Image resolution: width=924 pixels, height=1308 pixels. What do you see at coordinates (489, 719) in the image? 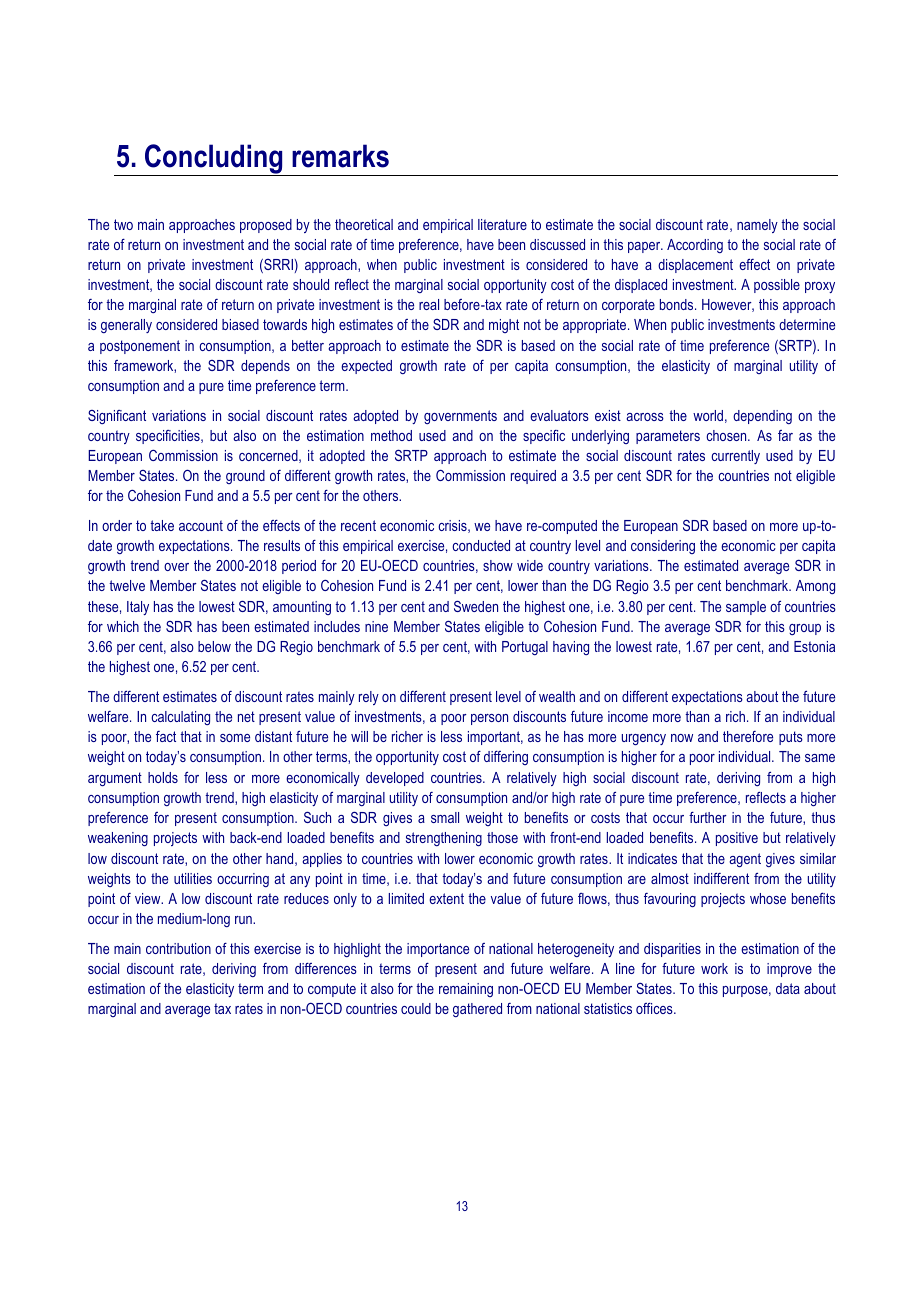
I see `person` at bounding box center [489, 719].
